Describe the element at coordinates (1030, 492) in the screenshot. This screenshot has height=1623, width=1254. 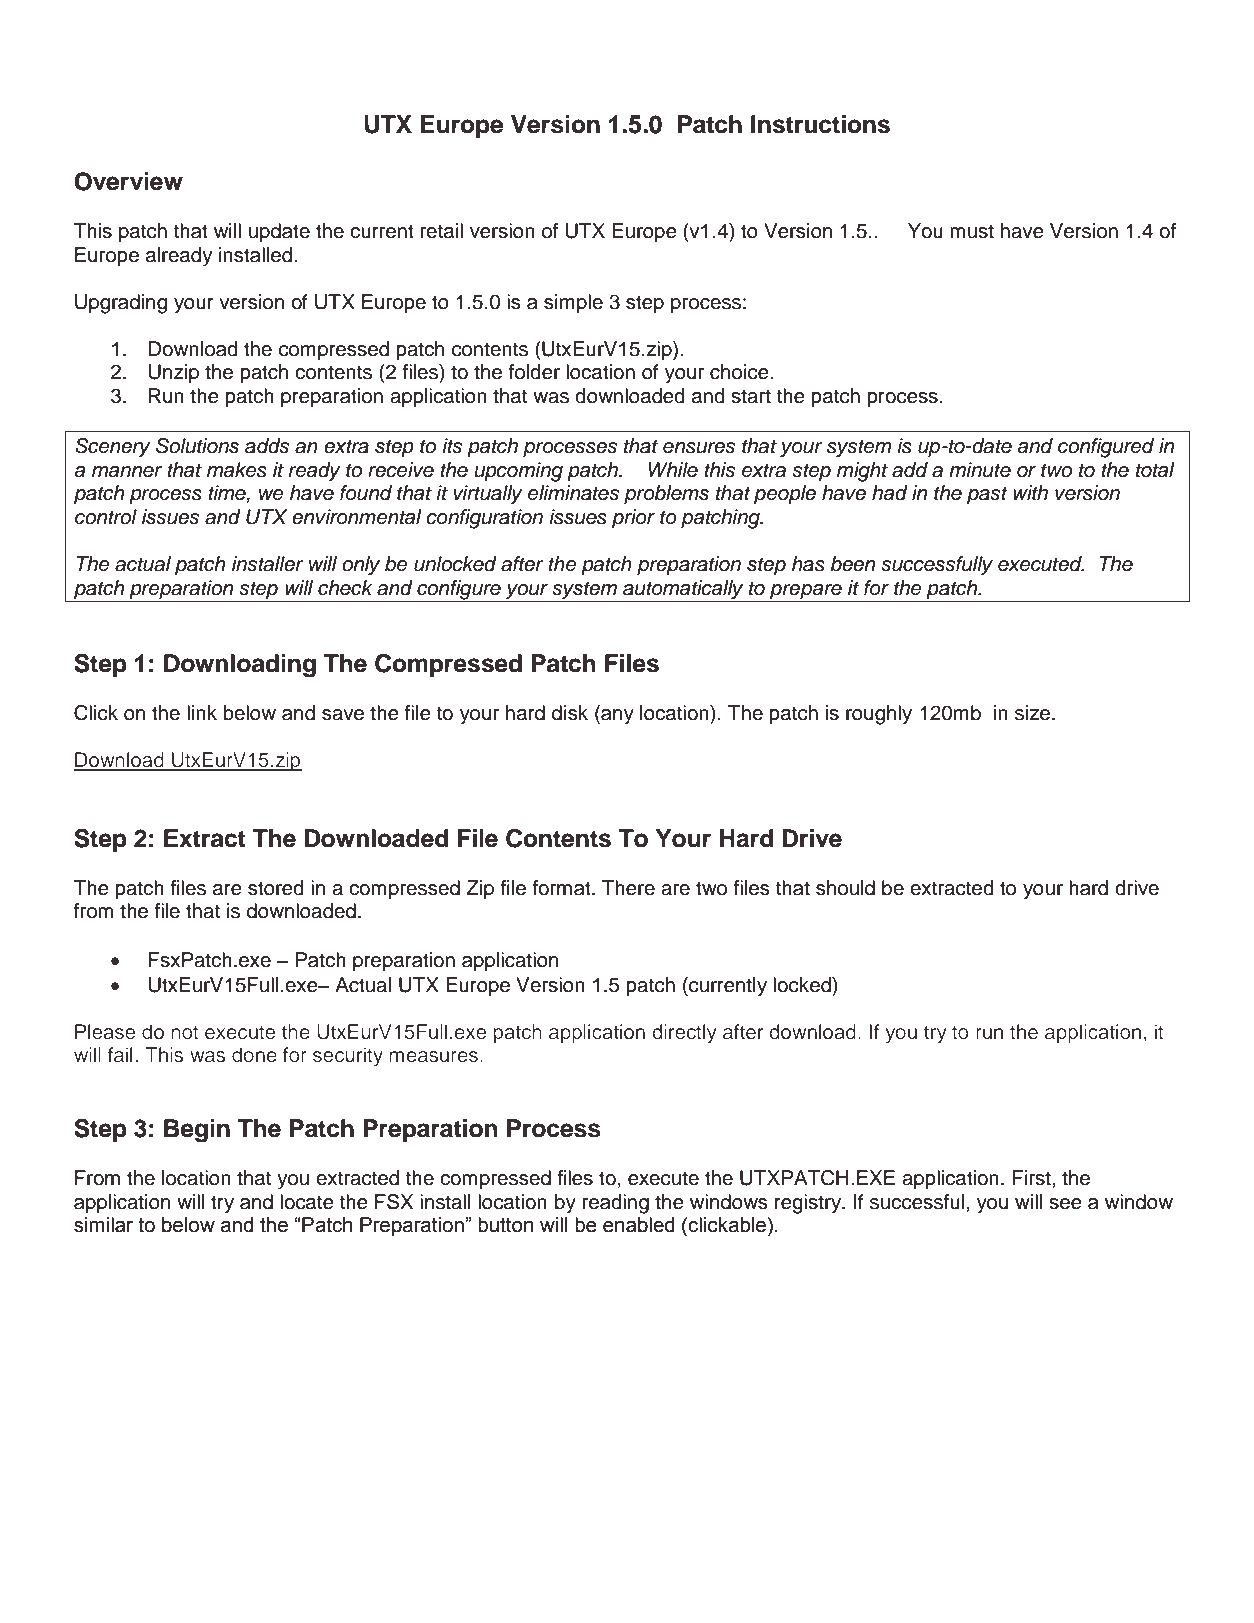
I see `with` at that location.
